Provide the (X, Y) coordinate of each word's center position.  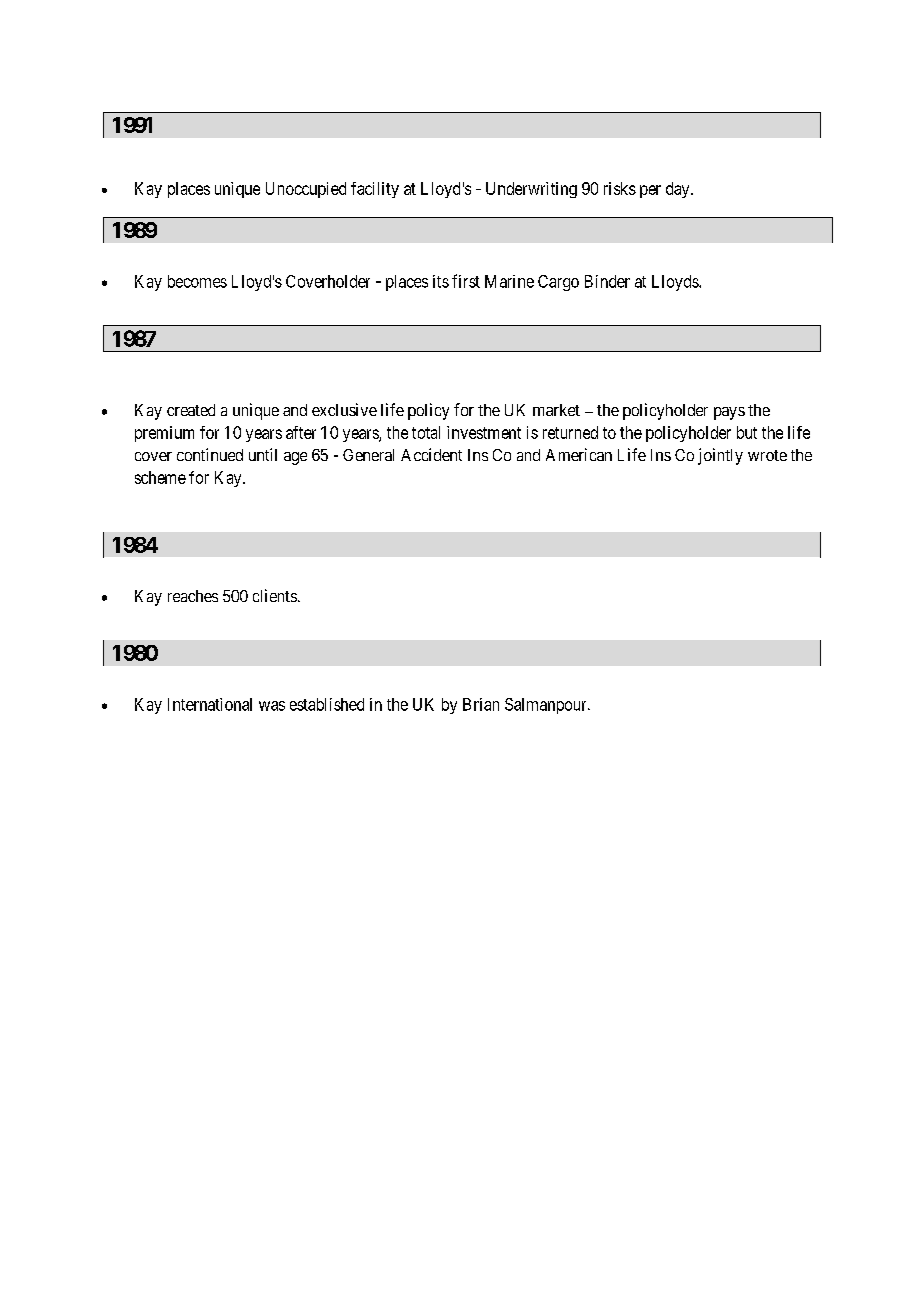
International (210, 704)
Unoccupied (306, 190)
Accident (431, 454)
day (679, 190)
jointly (720, 456)
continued (210, 454)
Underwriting (531, 190)
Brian (481, 704)
